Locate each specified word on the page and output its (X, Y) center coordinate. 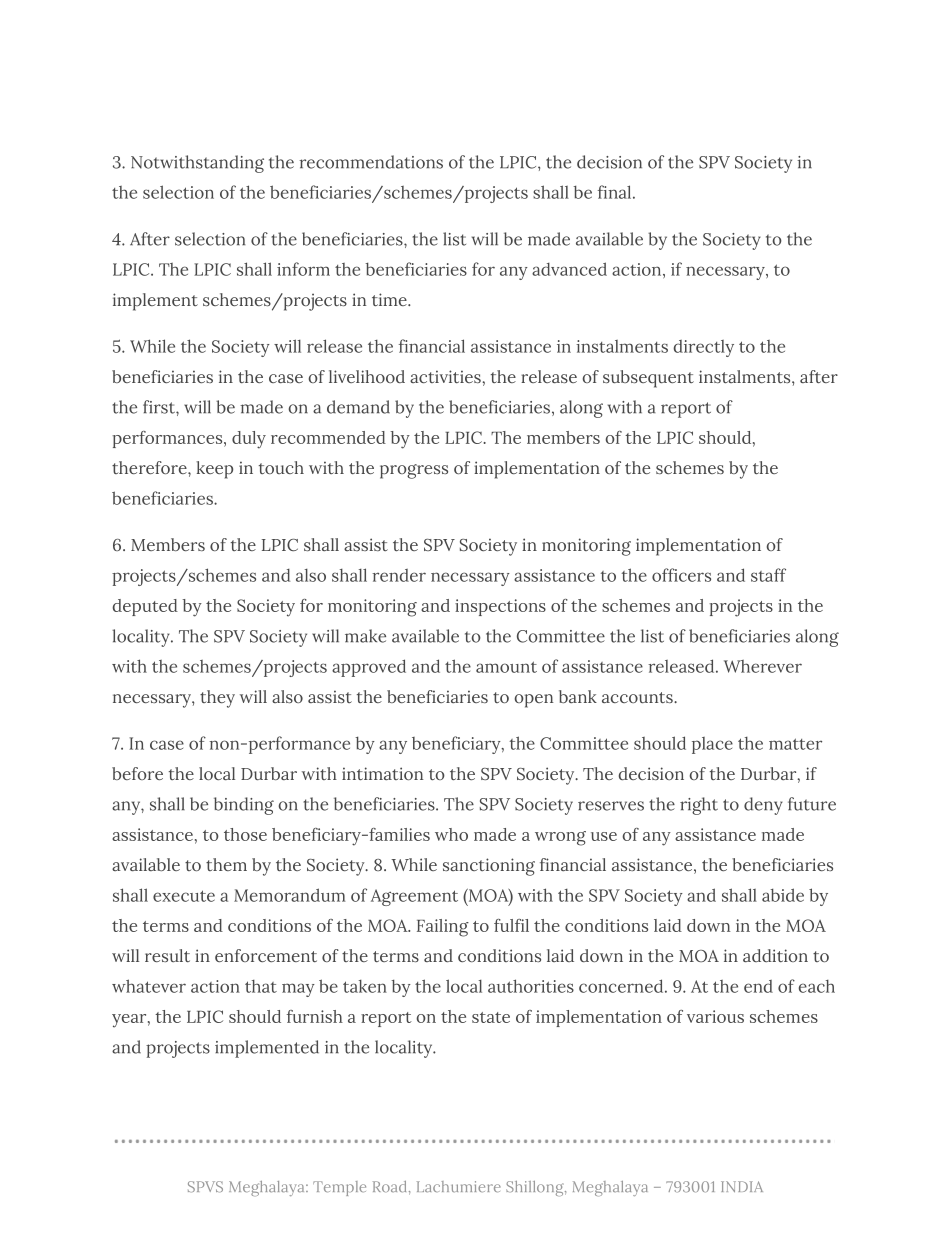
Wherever (763, 666)
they (217, 699)
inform (303, 269)
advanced (569, 269)
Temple (339, 1188)
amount (506, 667)
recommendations (371, 162)
